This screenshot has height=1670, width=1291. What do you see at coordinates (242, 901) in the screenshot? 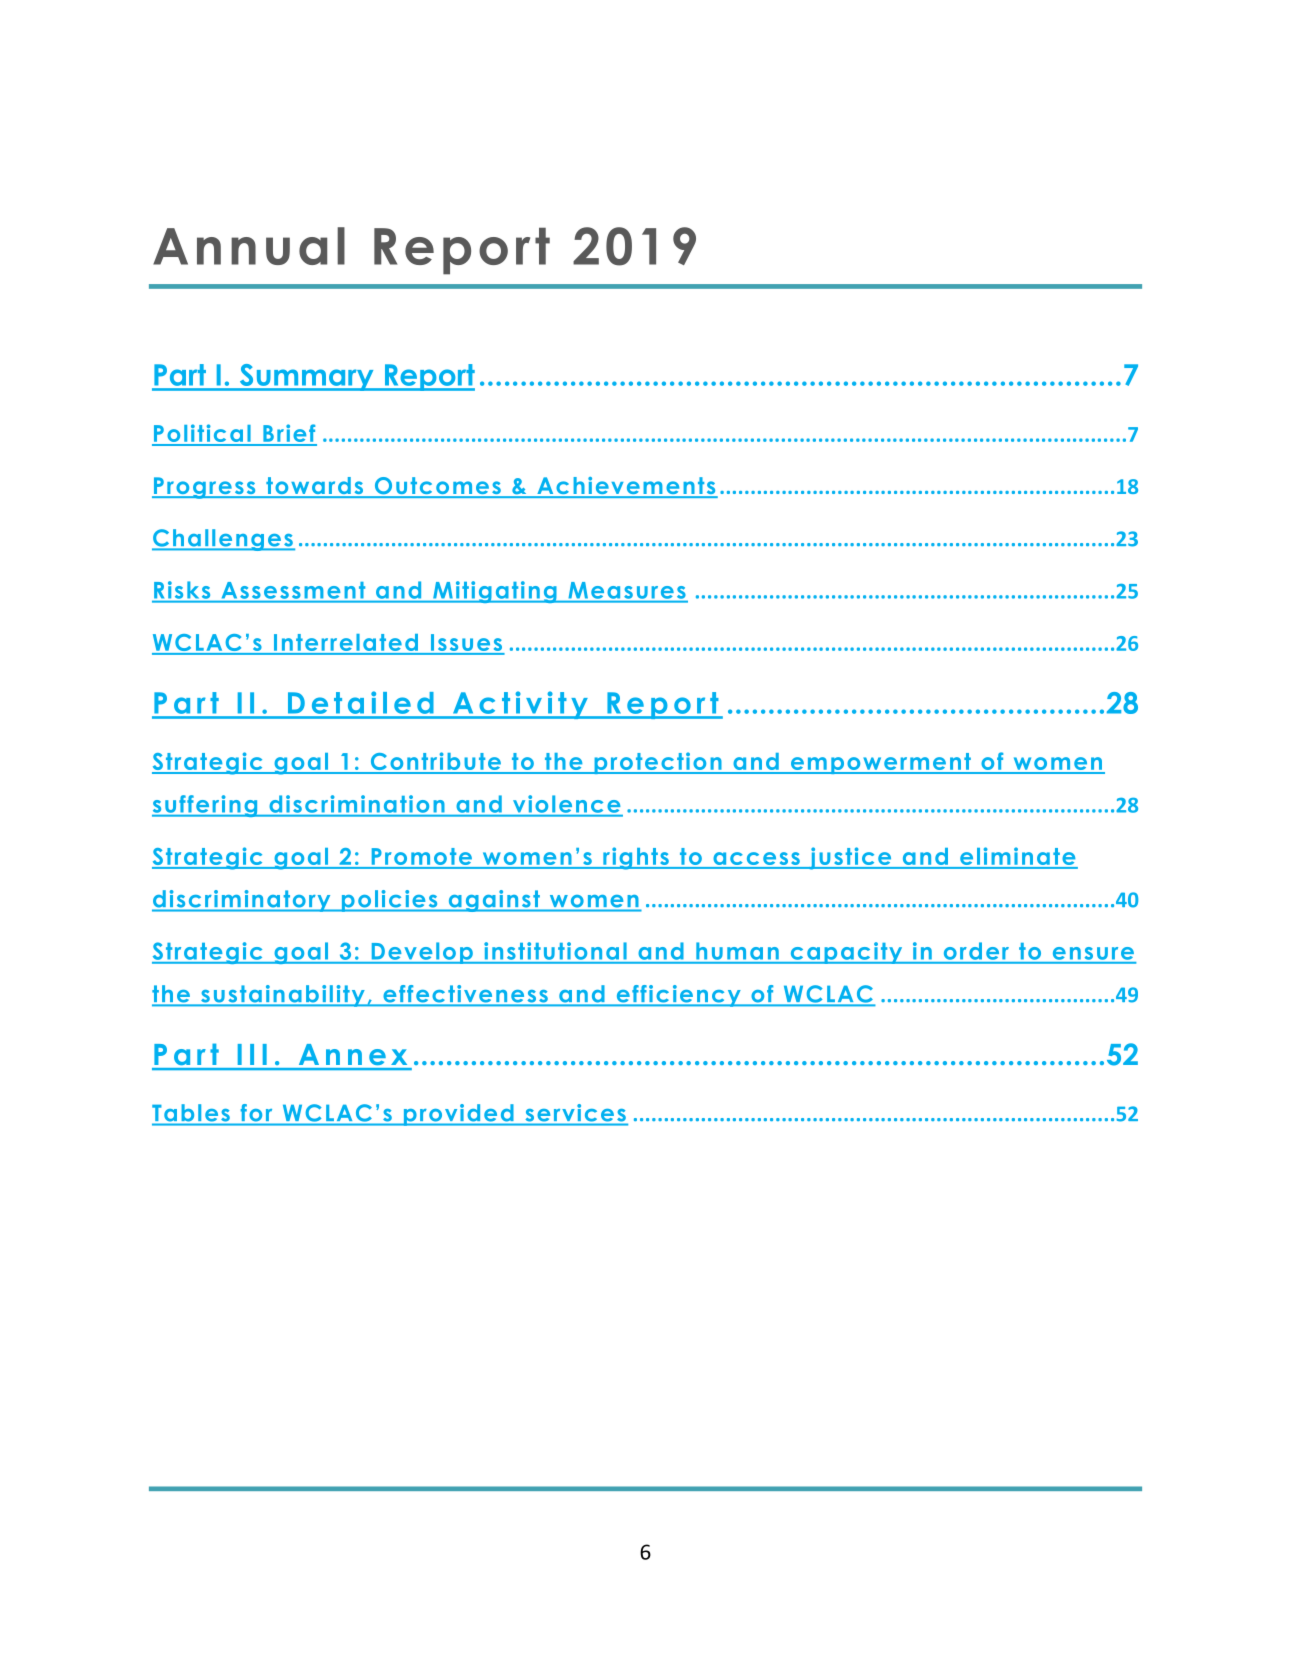
I see `discriminatory` at bounding box center [242, 901].
